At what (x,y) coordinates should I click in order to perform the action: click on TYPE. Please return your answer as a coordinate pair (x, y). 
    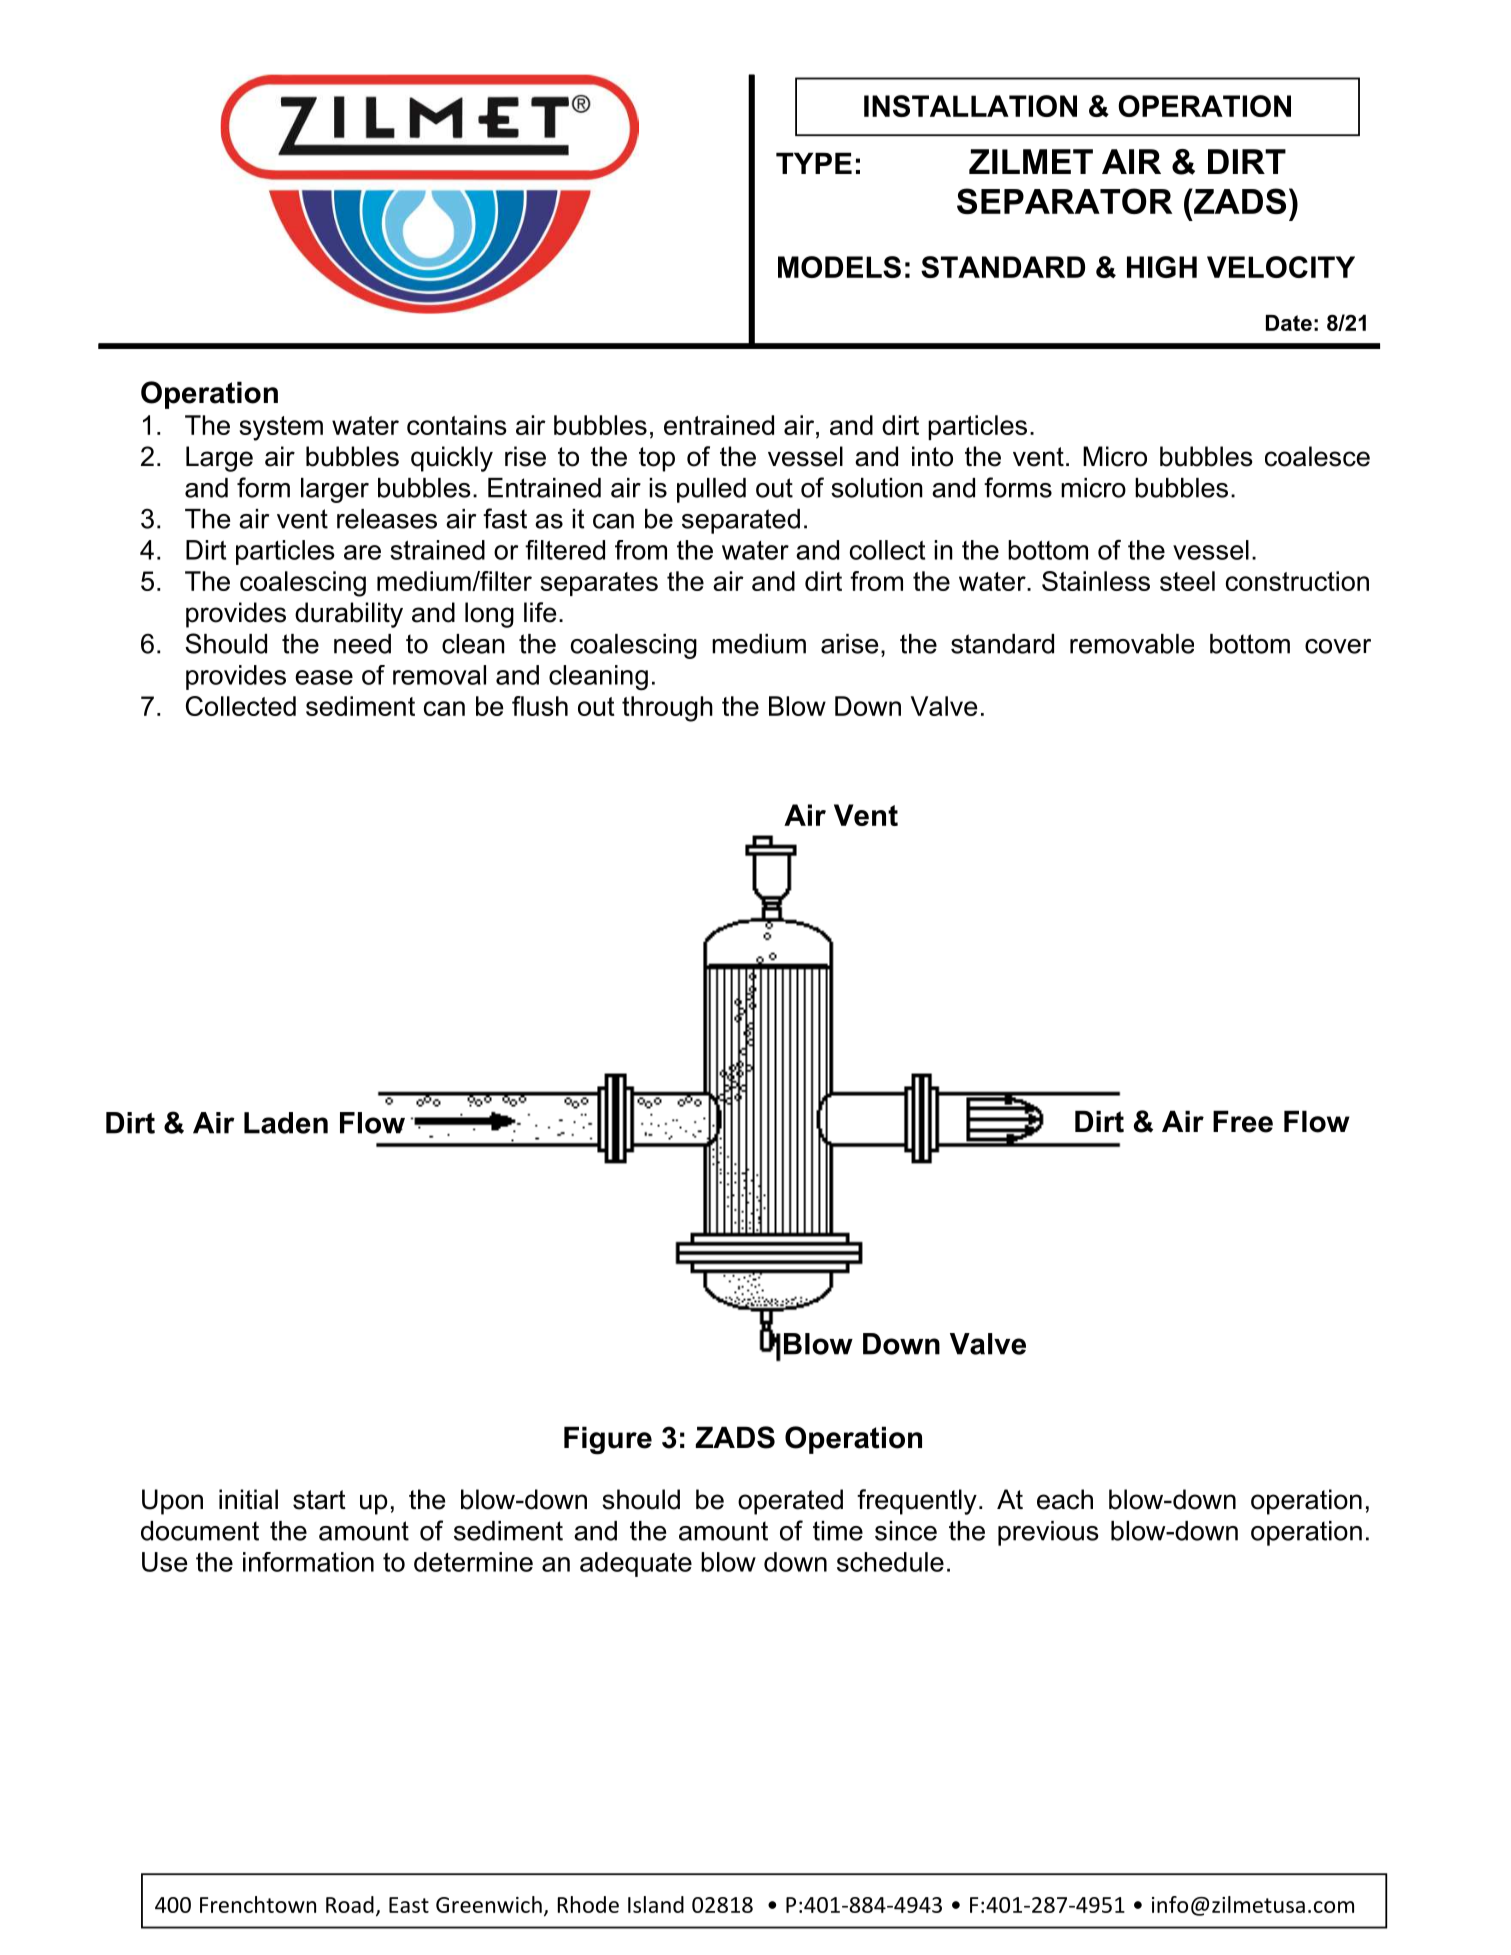
    Looking at the image, I should click on (814, 163).
